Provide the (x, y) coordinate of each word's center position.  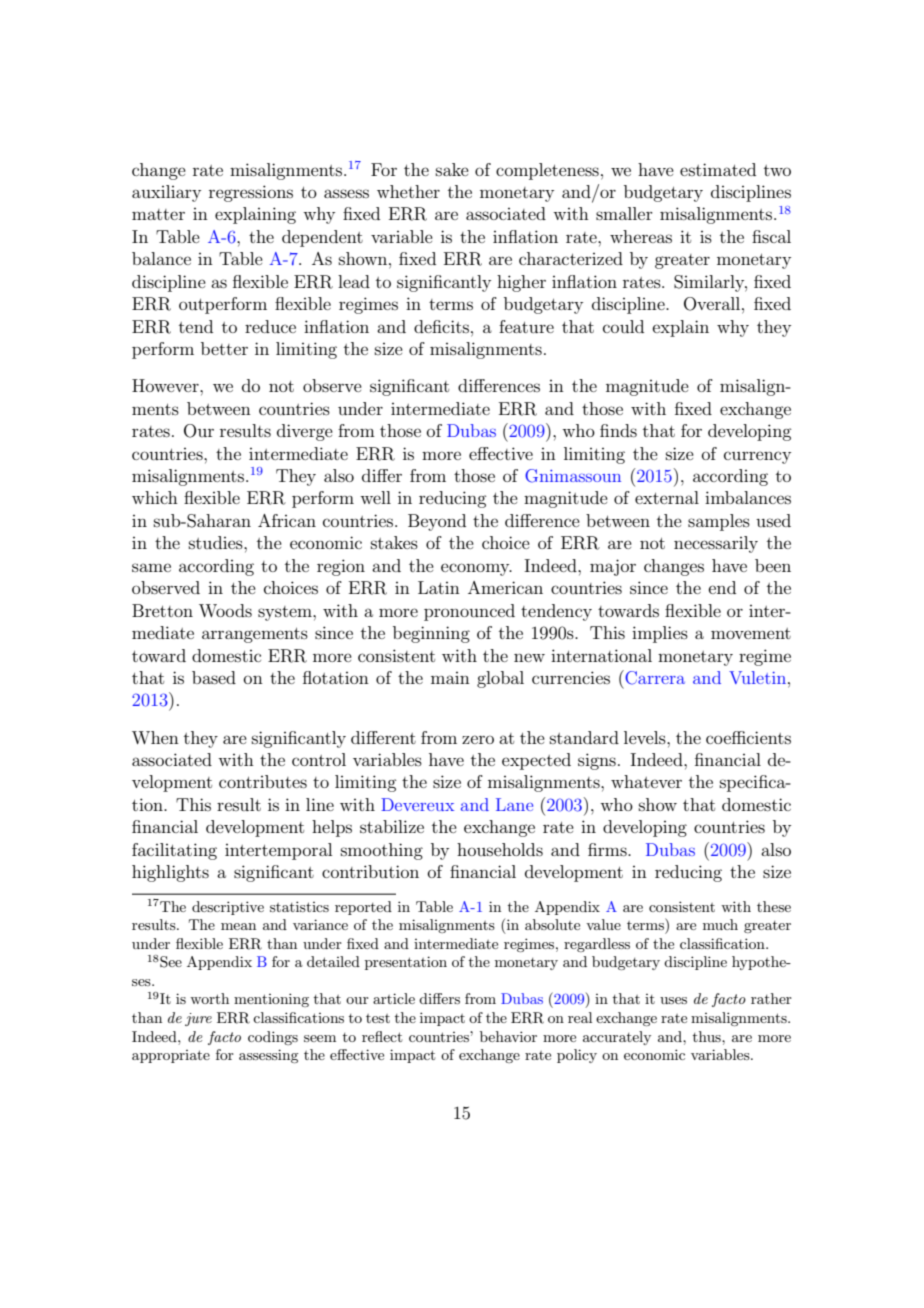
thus (708, 1036)
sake (452, 169)
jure (198, 1019)
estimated (718, 169)
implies (660, 634)
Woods (225, 610)
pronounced (469, 612)
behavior (508, 1036)
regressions (251, 193)
